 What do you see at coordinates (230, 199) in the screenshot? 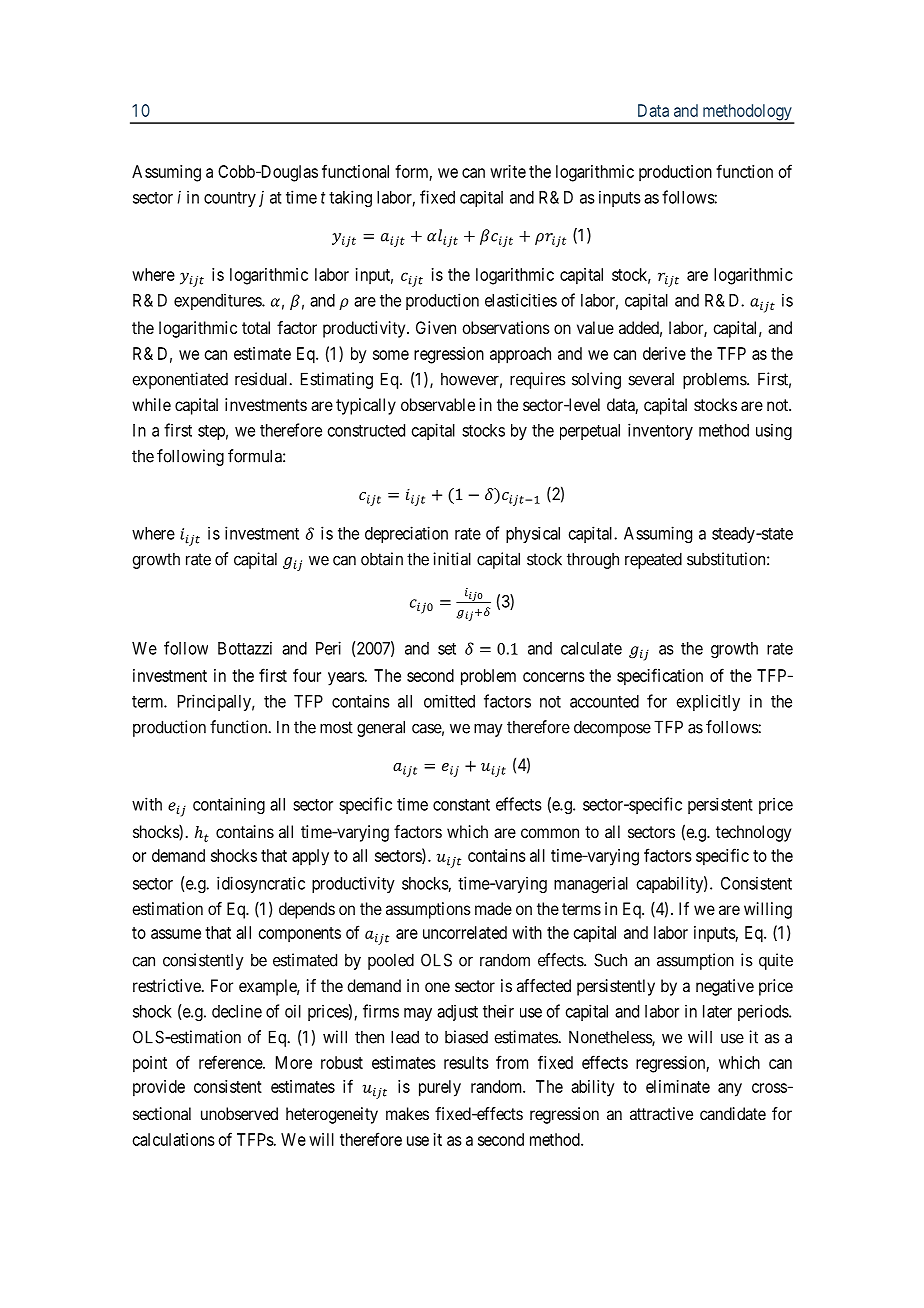
I see `country` at bounding box center [230, 199].
